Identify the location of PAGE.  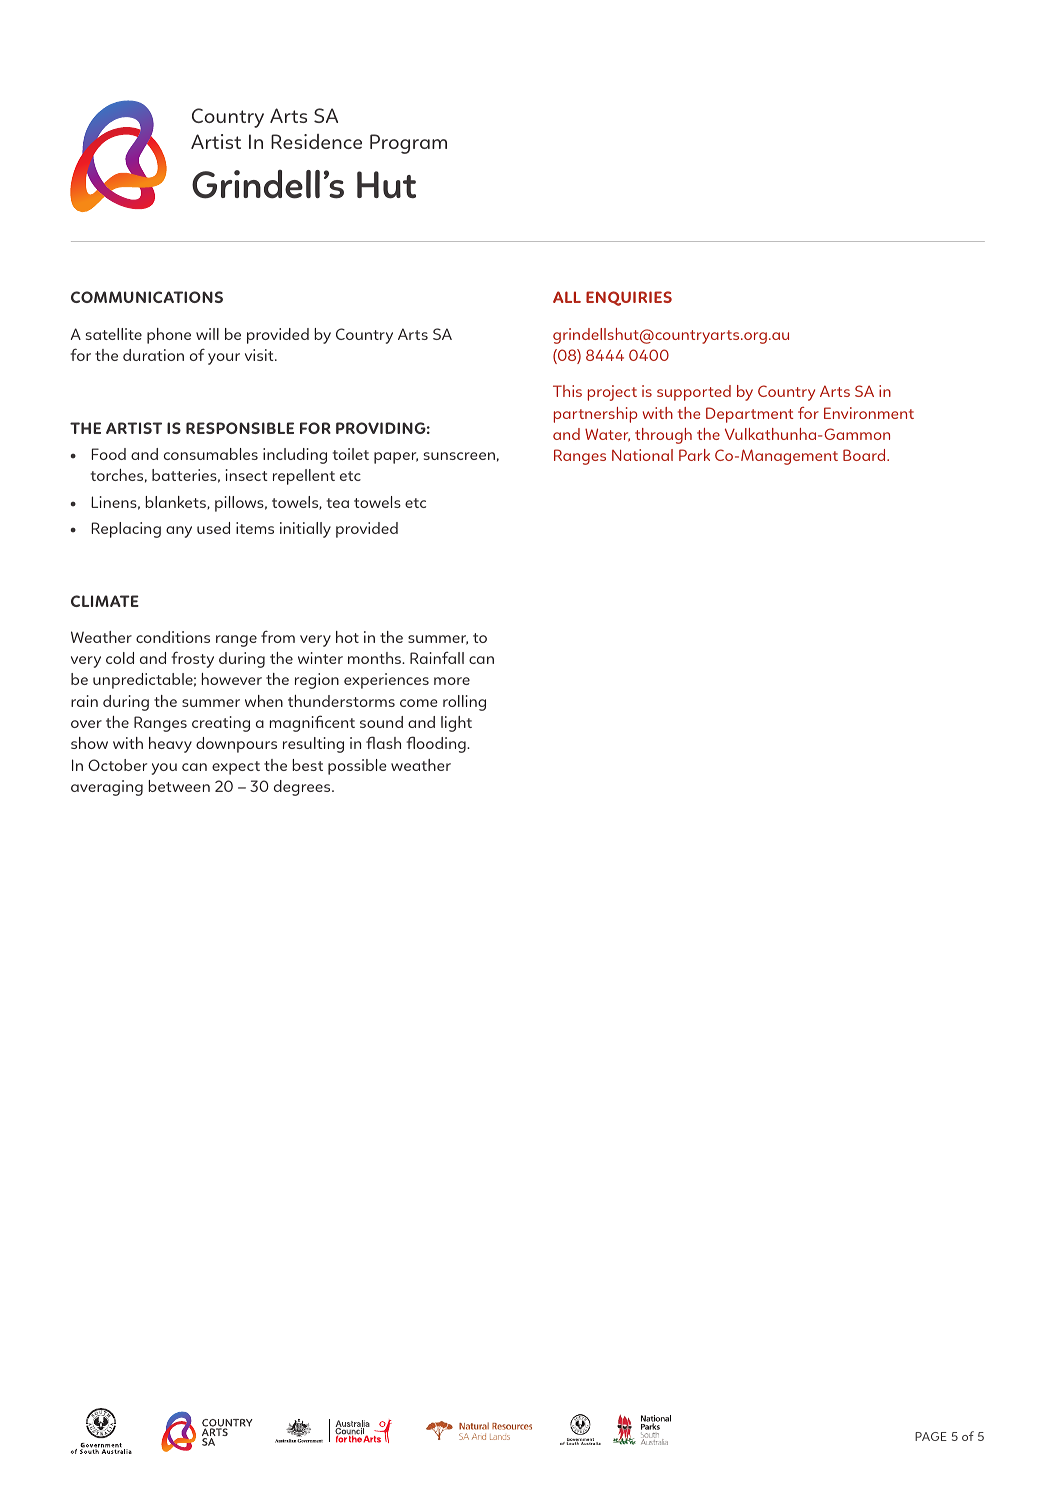
(931, 1436).
